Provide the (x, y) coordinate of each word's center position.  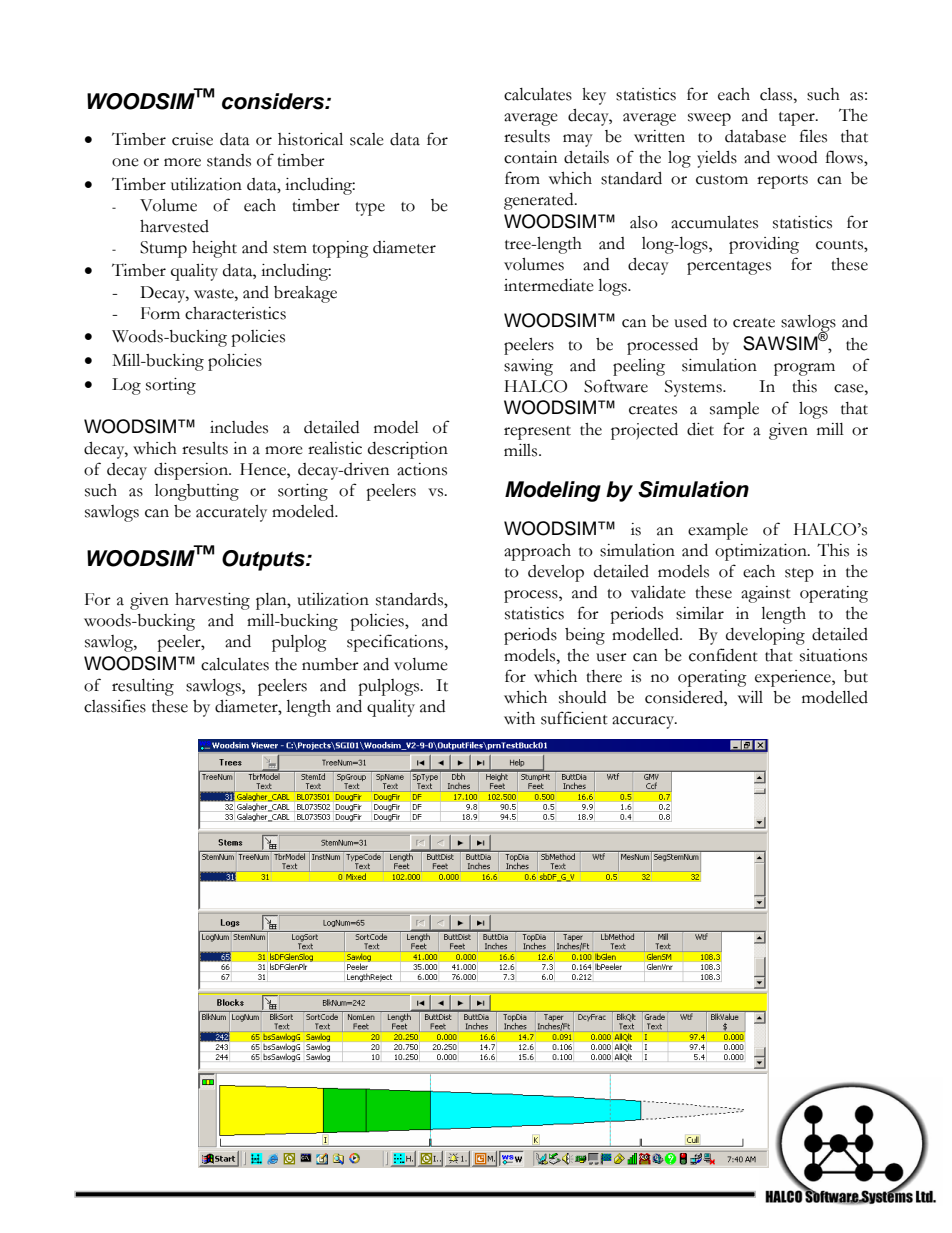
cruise (192, 139)
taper (798, 119)
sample (734, 410)
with (519, 718)
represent (537, 433)
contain (530, 157)
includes (239, 427)
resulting (143, 687)
